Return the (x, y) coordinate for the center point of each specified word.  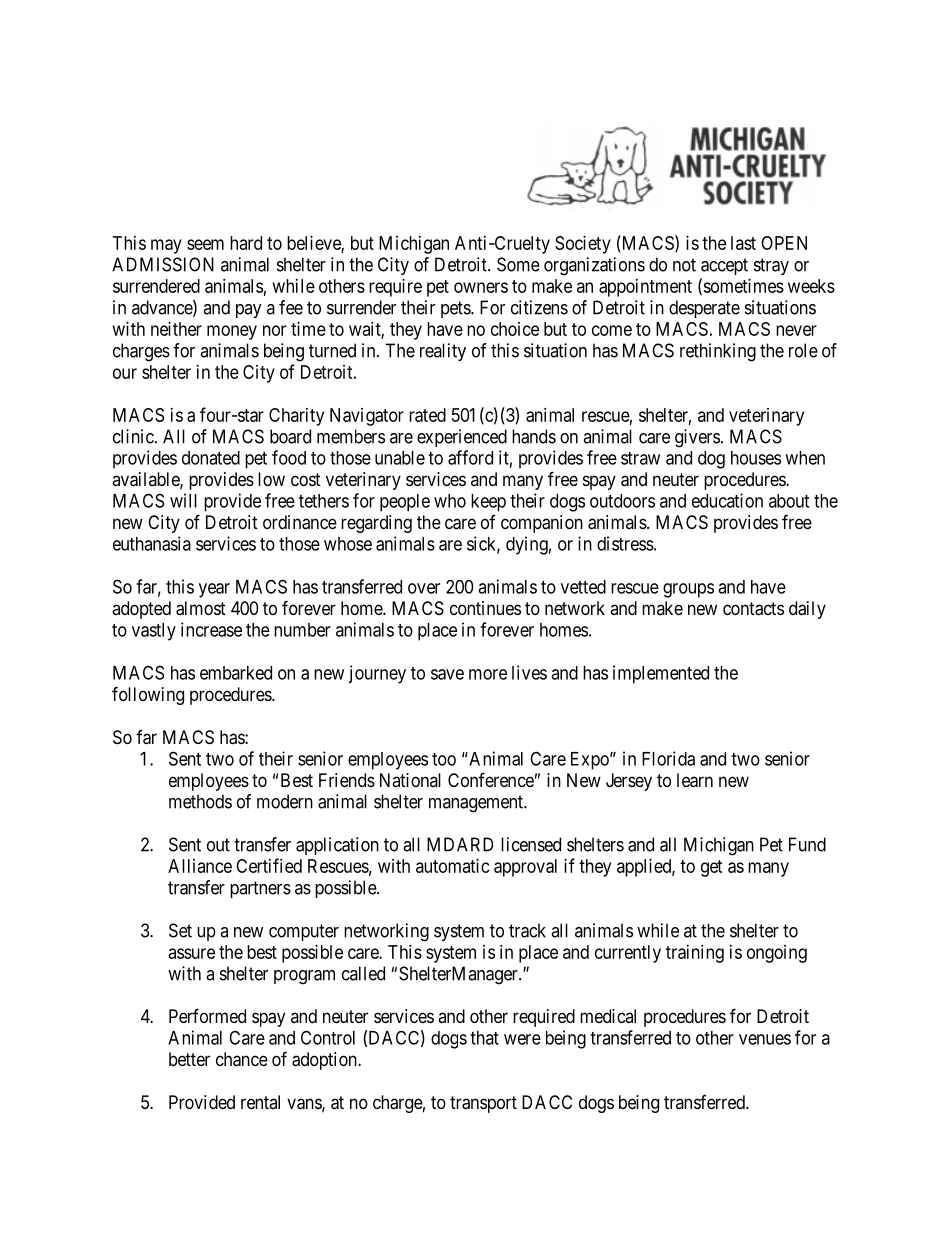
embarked (236, 673)
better (189, 1059)
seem (205, 244)
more (488, 674)
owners (481, 287)
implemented (661, 674)
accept (724, 266)
